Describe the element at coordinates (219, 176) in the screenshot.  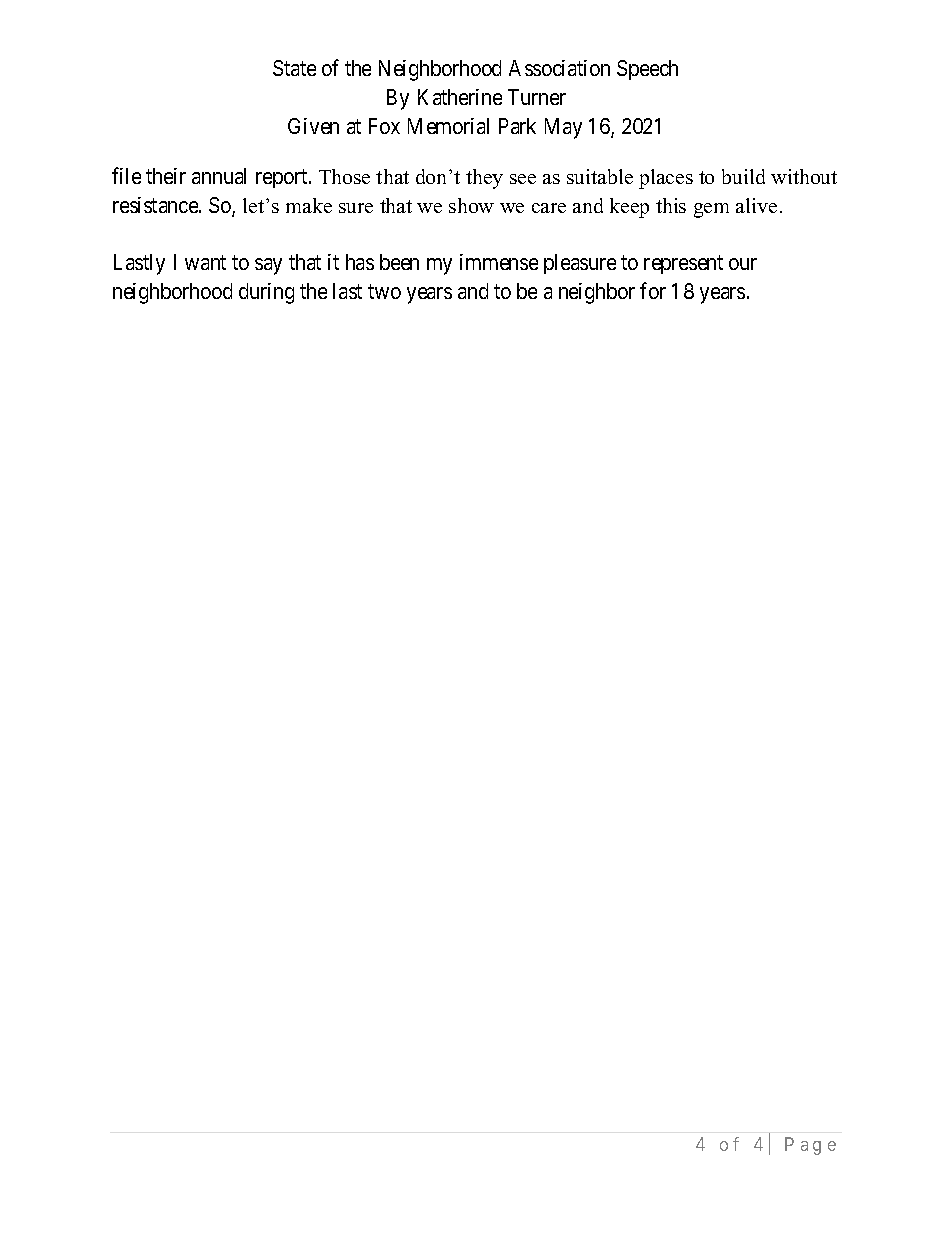
I see `annual` at that location.
